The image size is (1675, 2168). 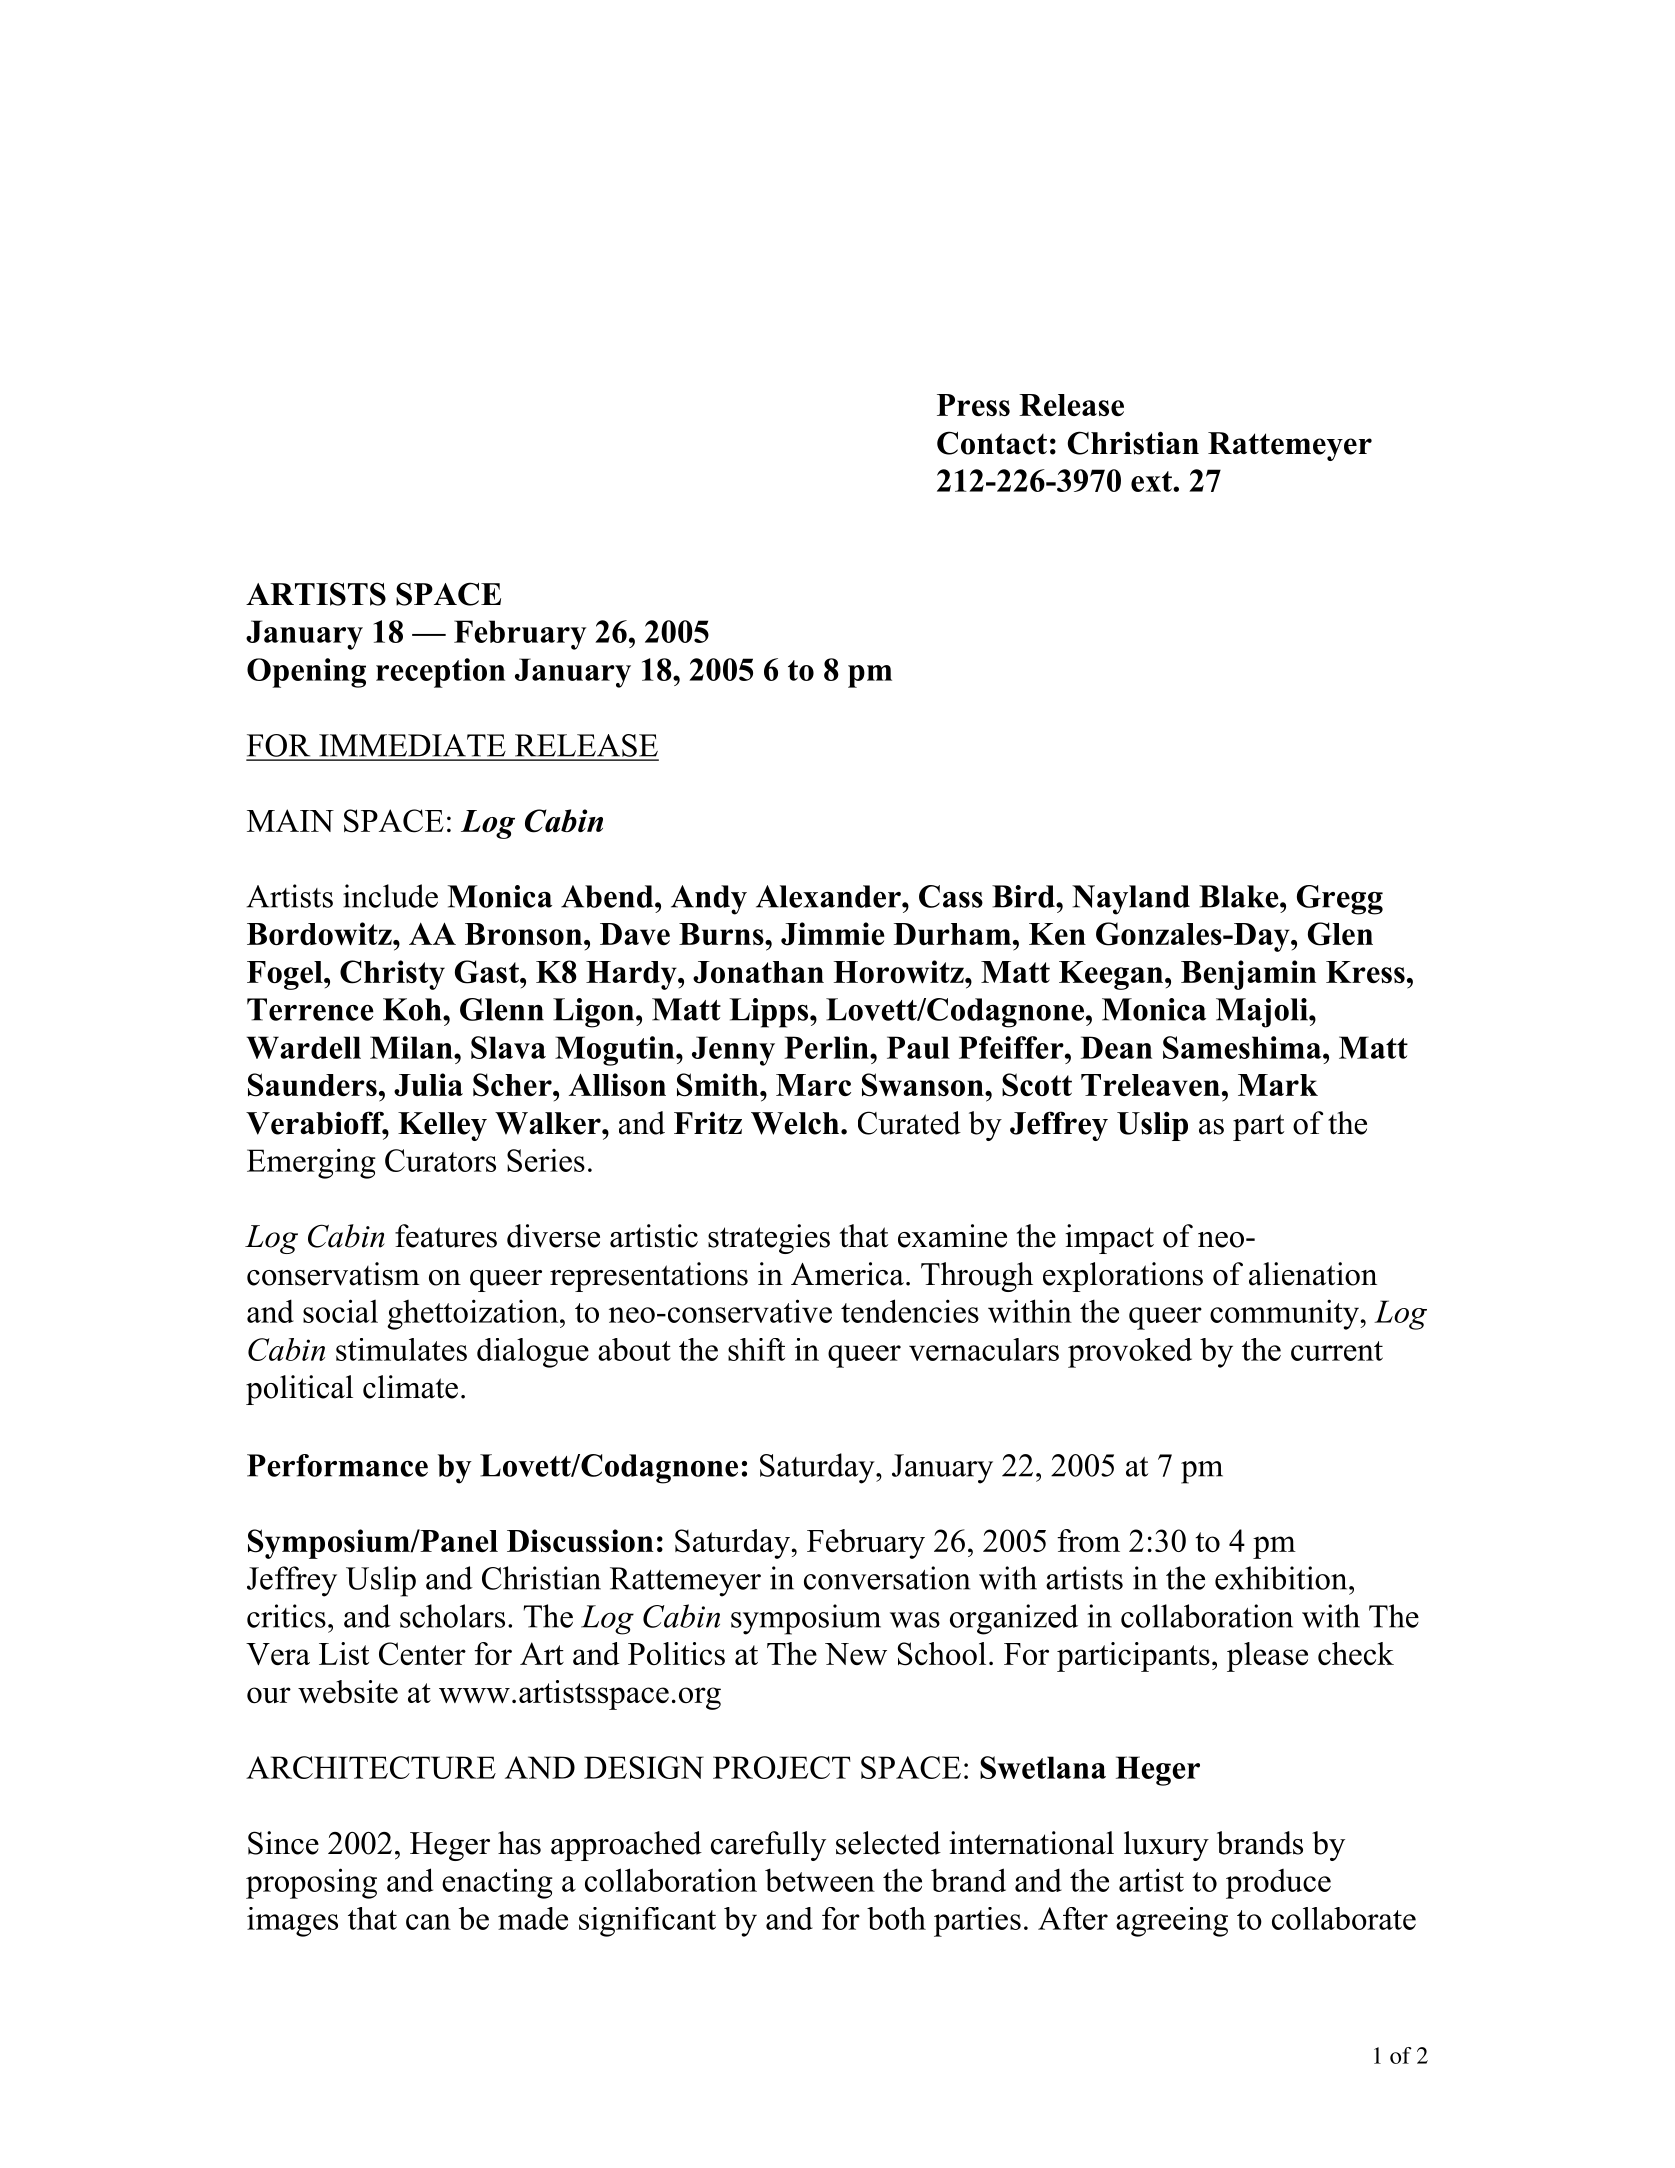 What do you see at coordinates (1152, 481) in the screenshot?
I see `ext` at bounding box center [1152, 481].
